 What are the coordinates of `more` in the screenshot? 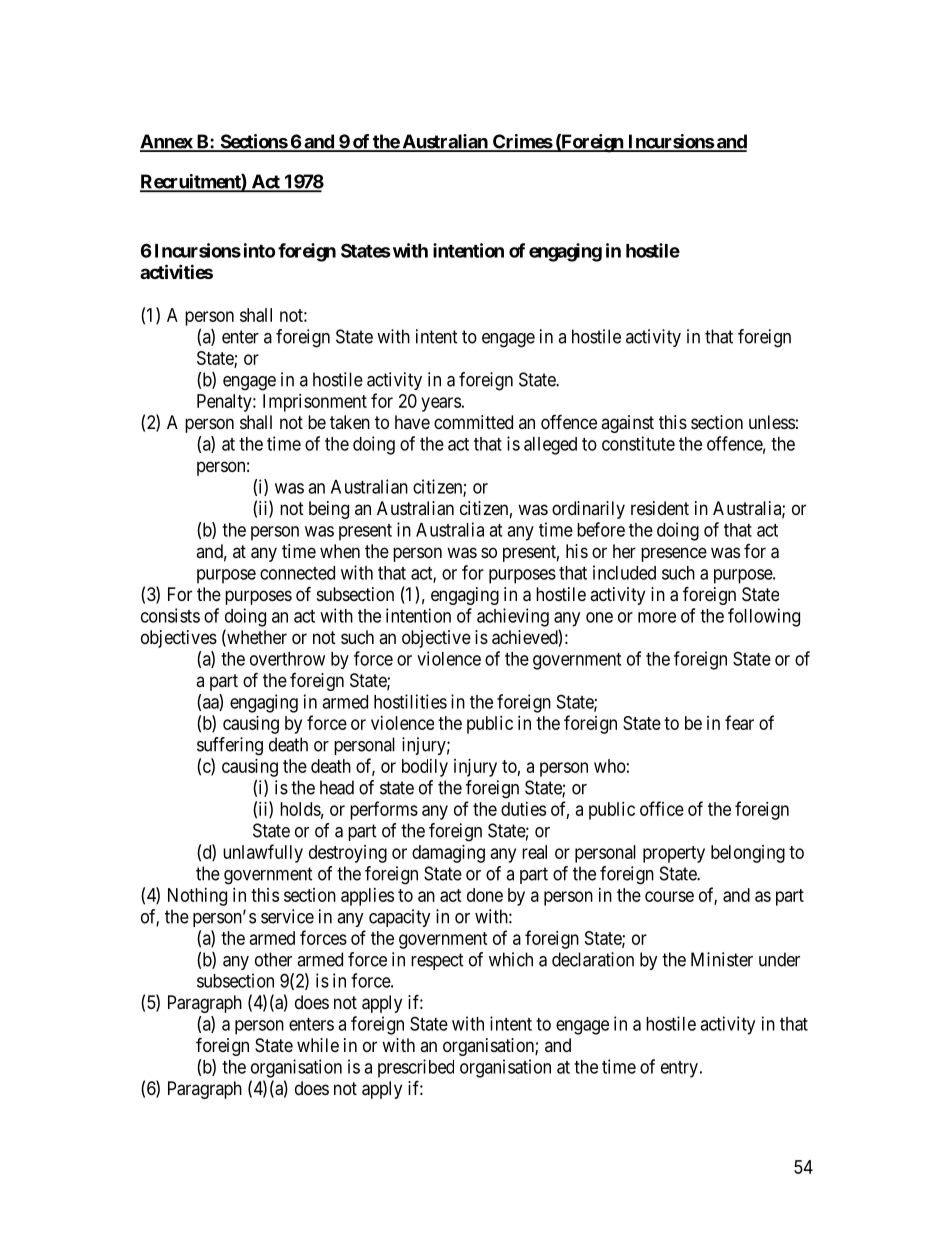 It's located at (657, 617).
